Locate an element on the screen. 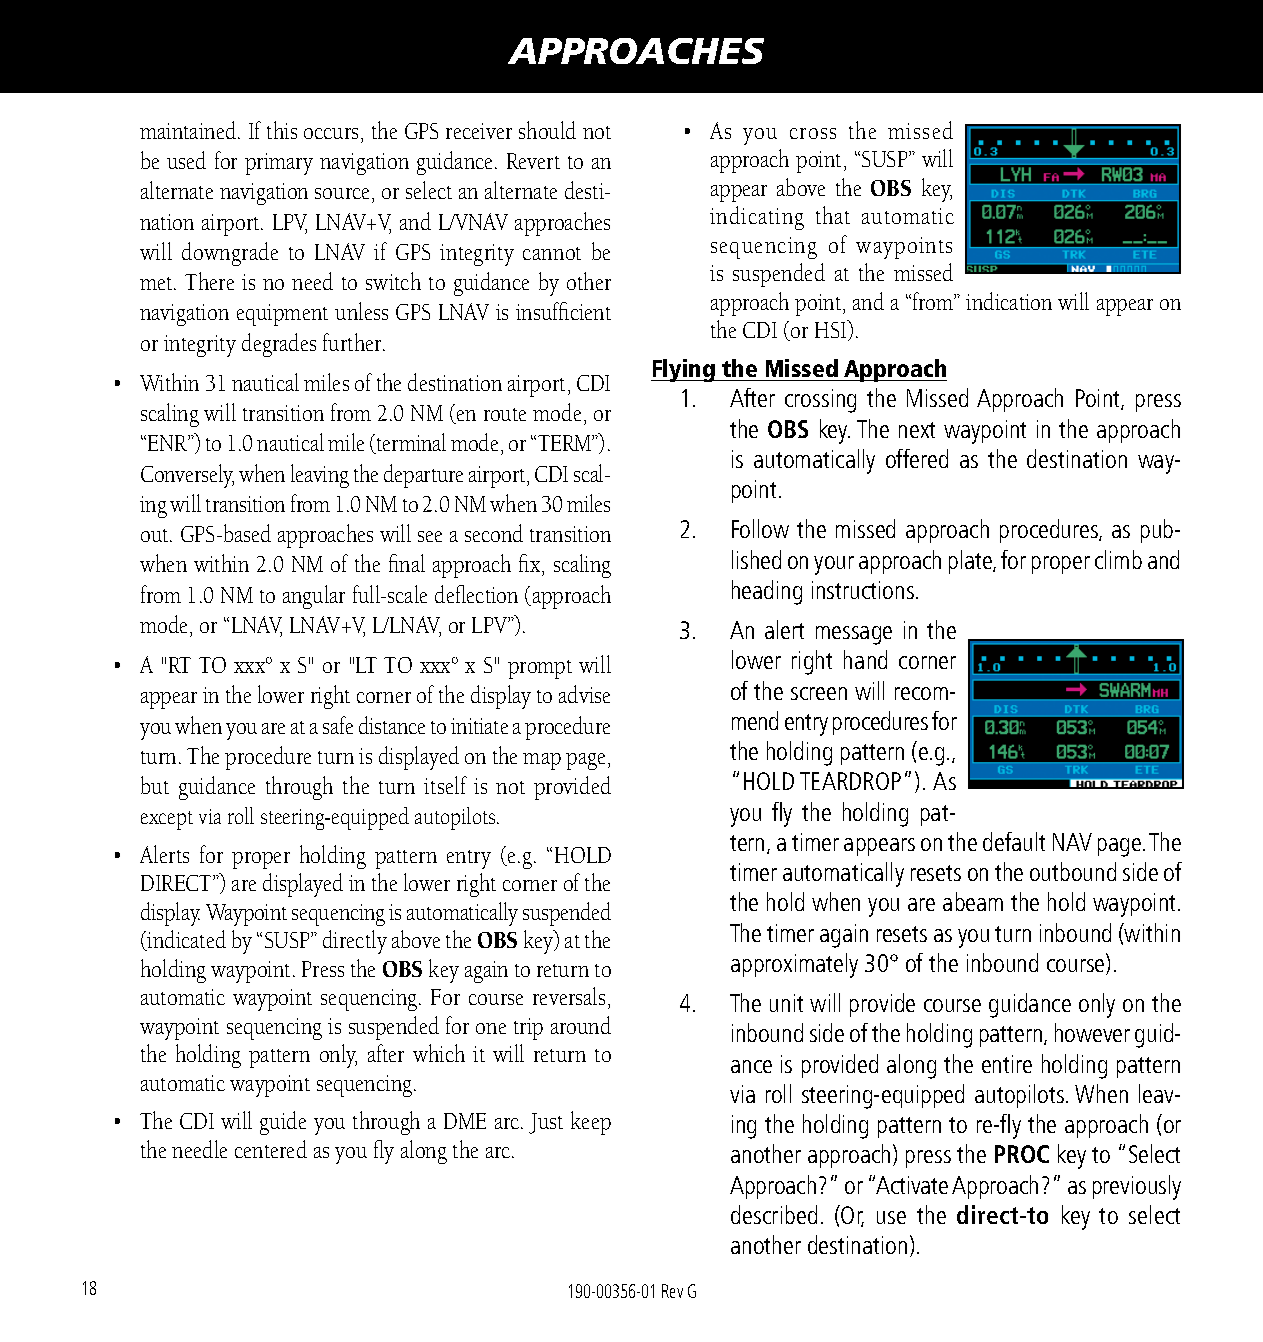 Image resolution: width=1263 pixels, height=1342 pixels. Revert is located at coordinates (533, 161).
